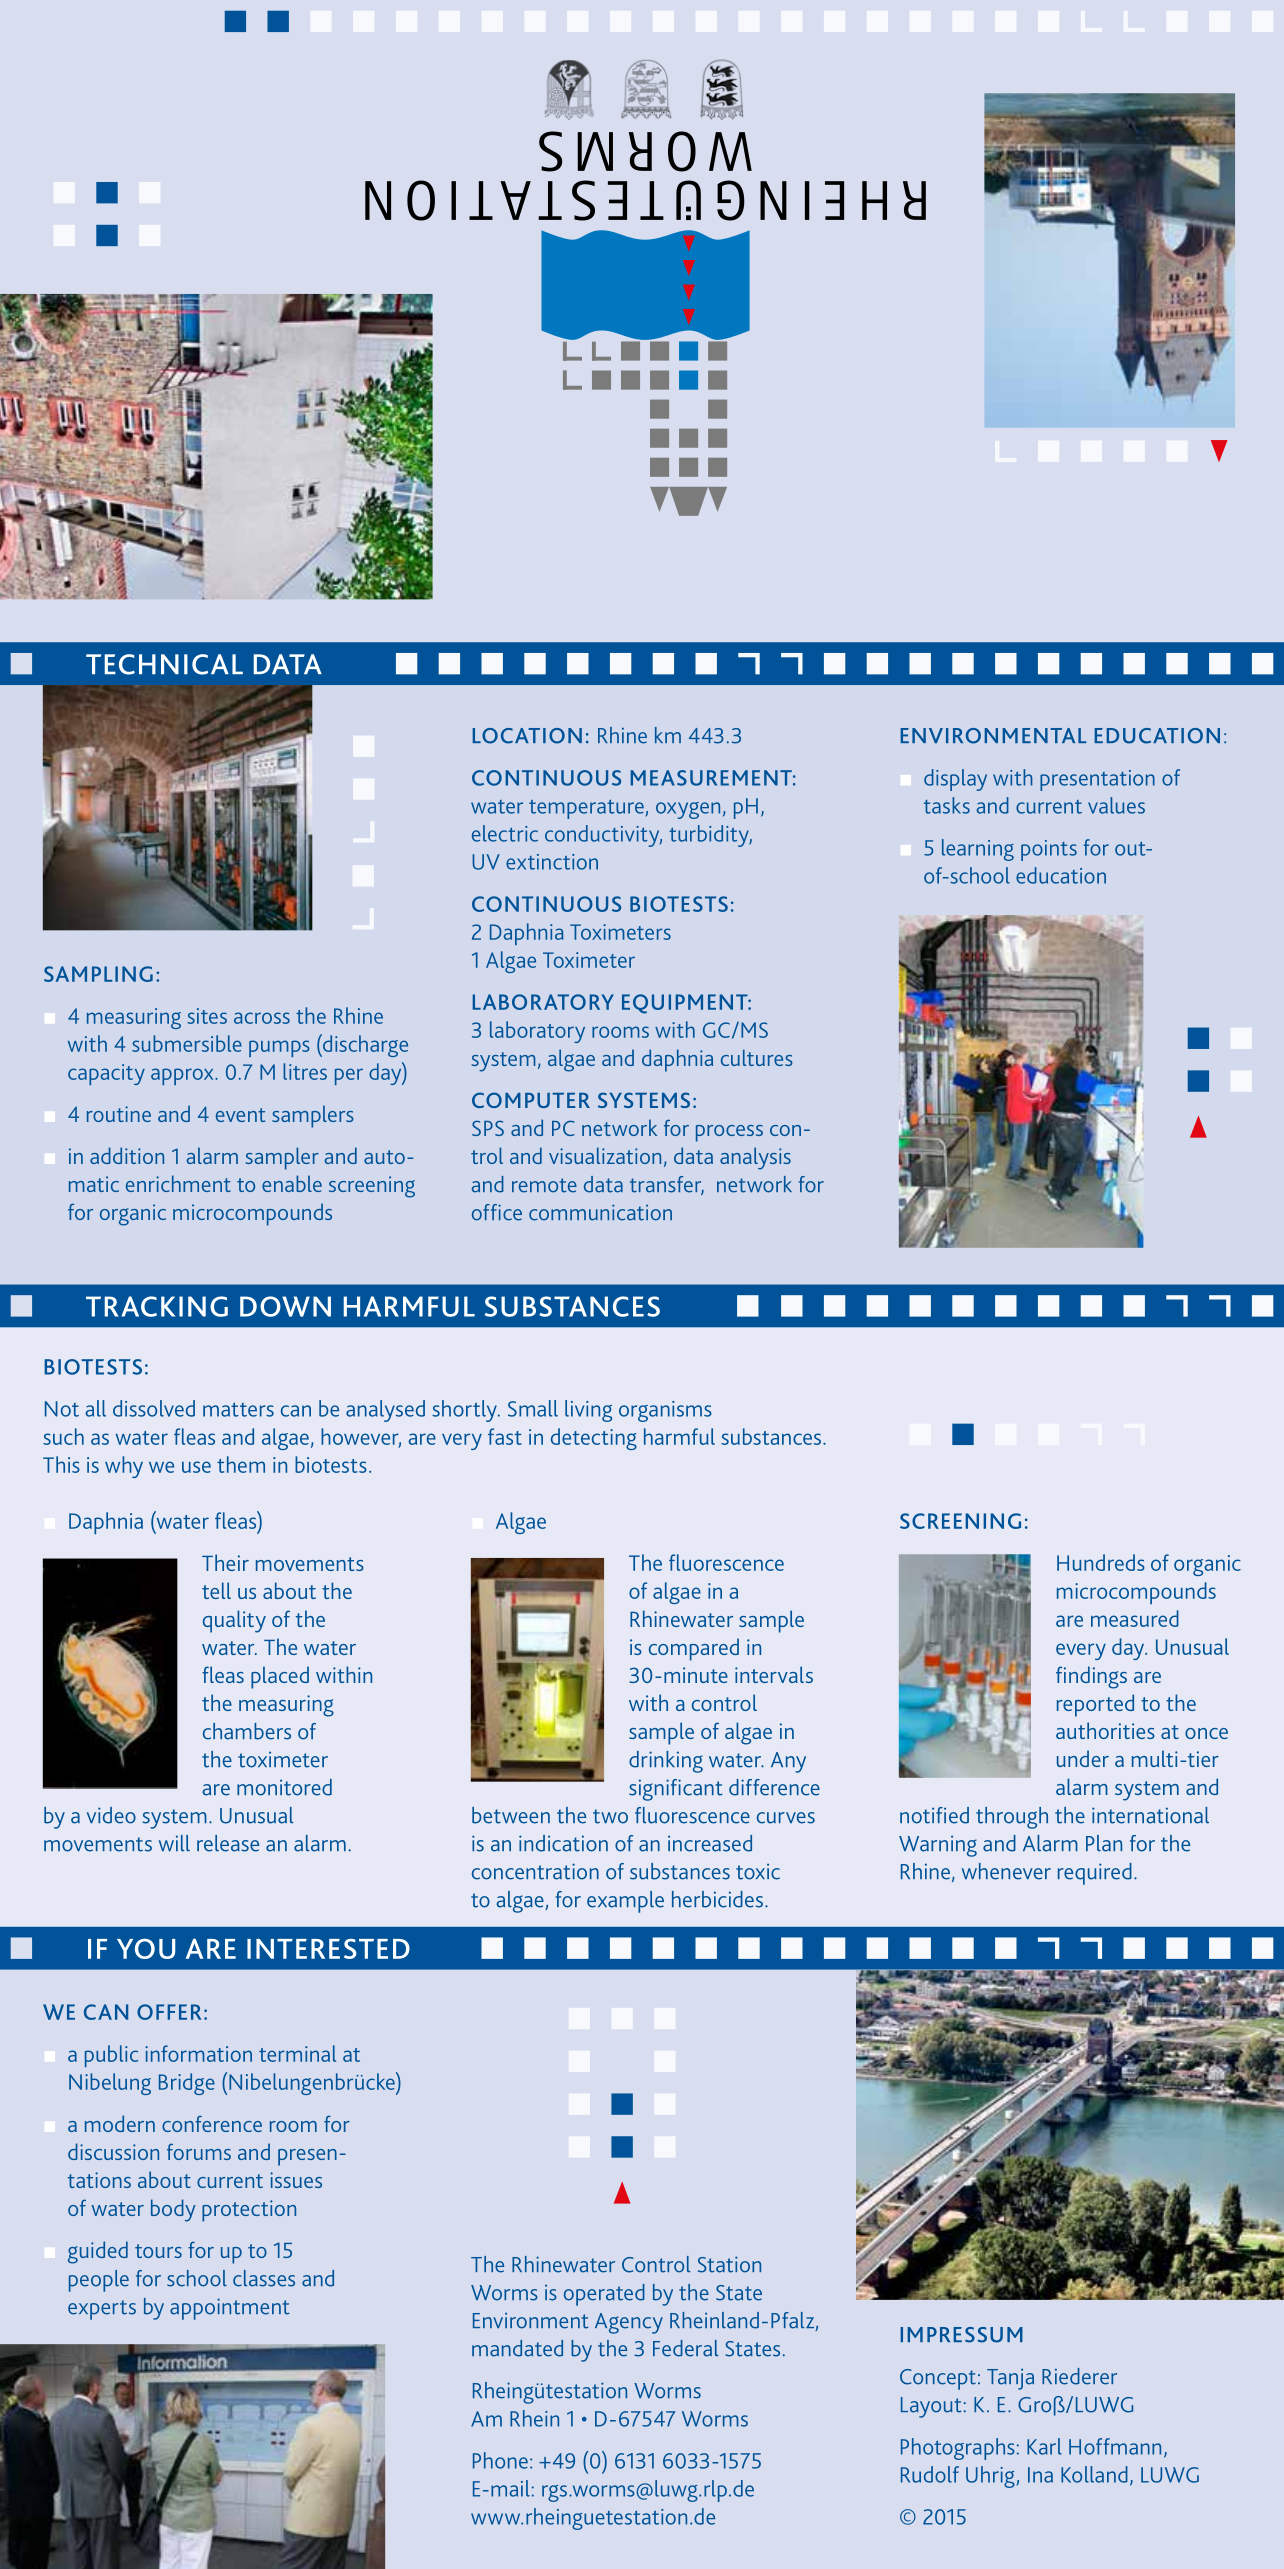 Image resolution: width=1284 pixels, height=2569 pixels. What do you see at coordinates (1006, 1871) in the screenshot?
I see `whenever` at bounding box center [1006, 1871].
